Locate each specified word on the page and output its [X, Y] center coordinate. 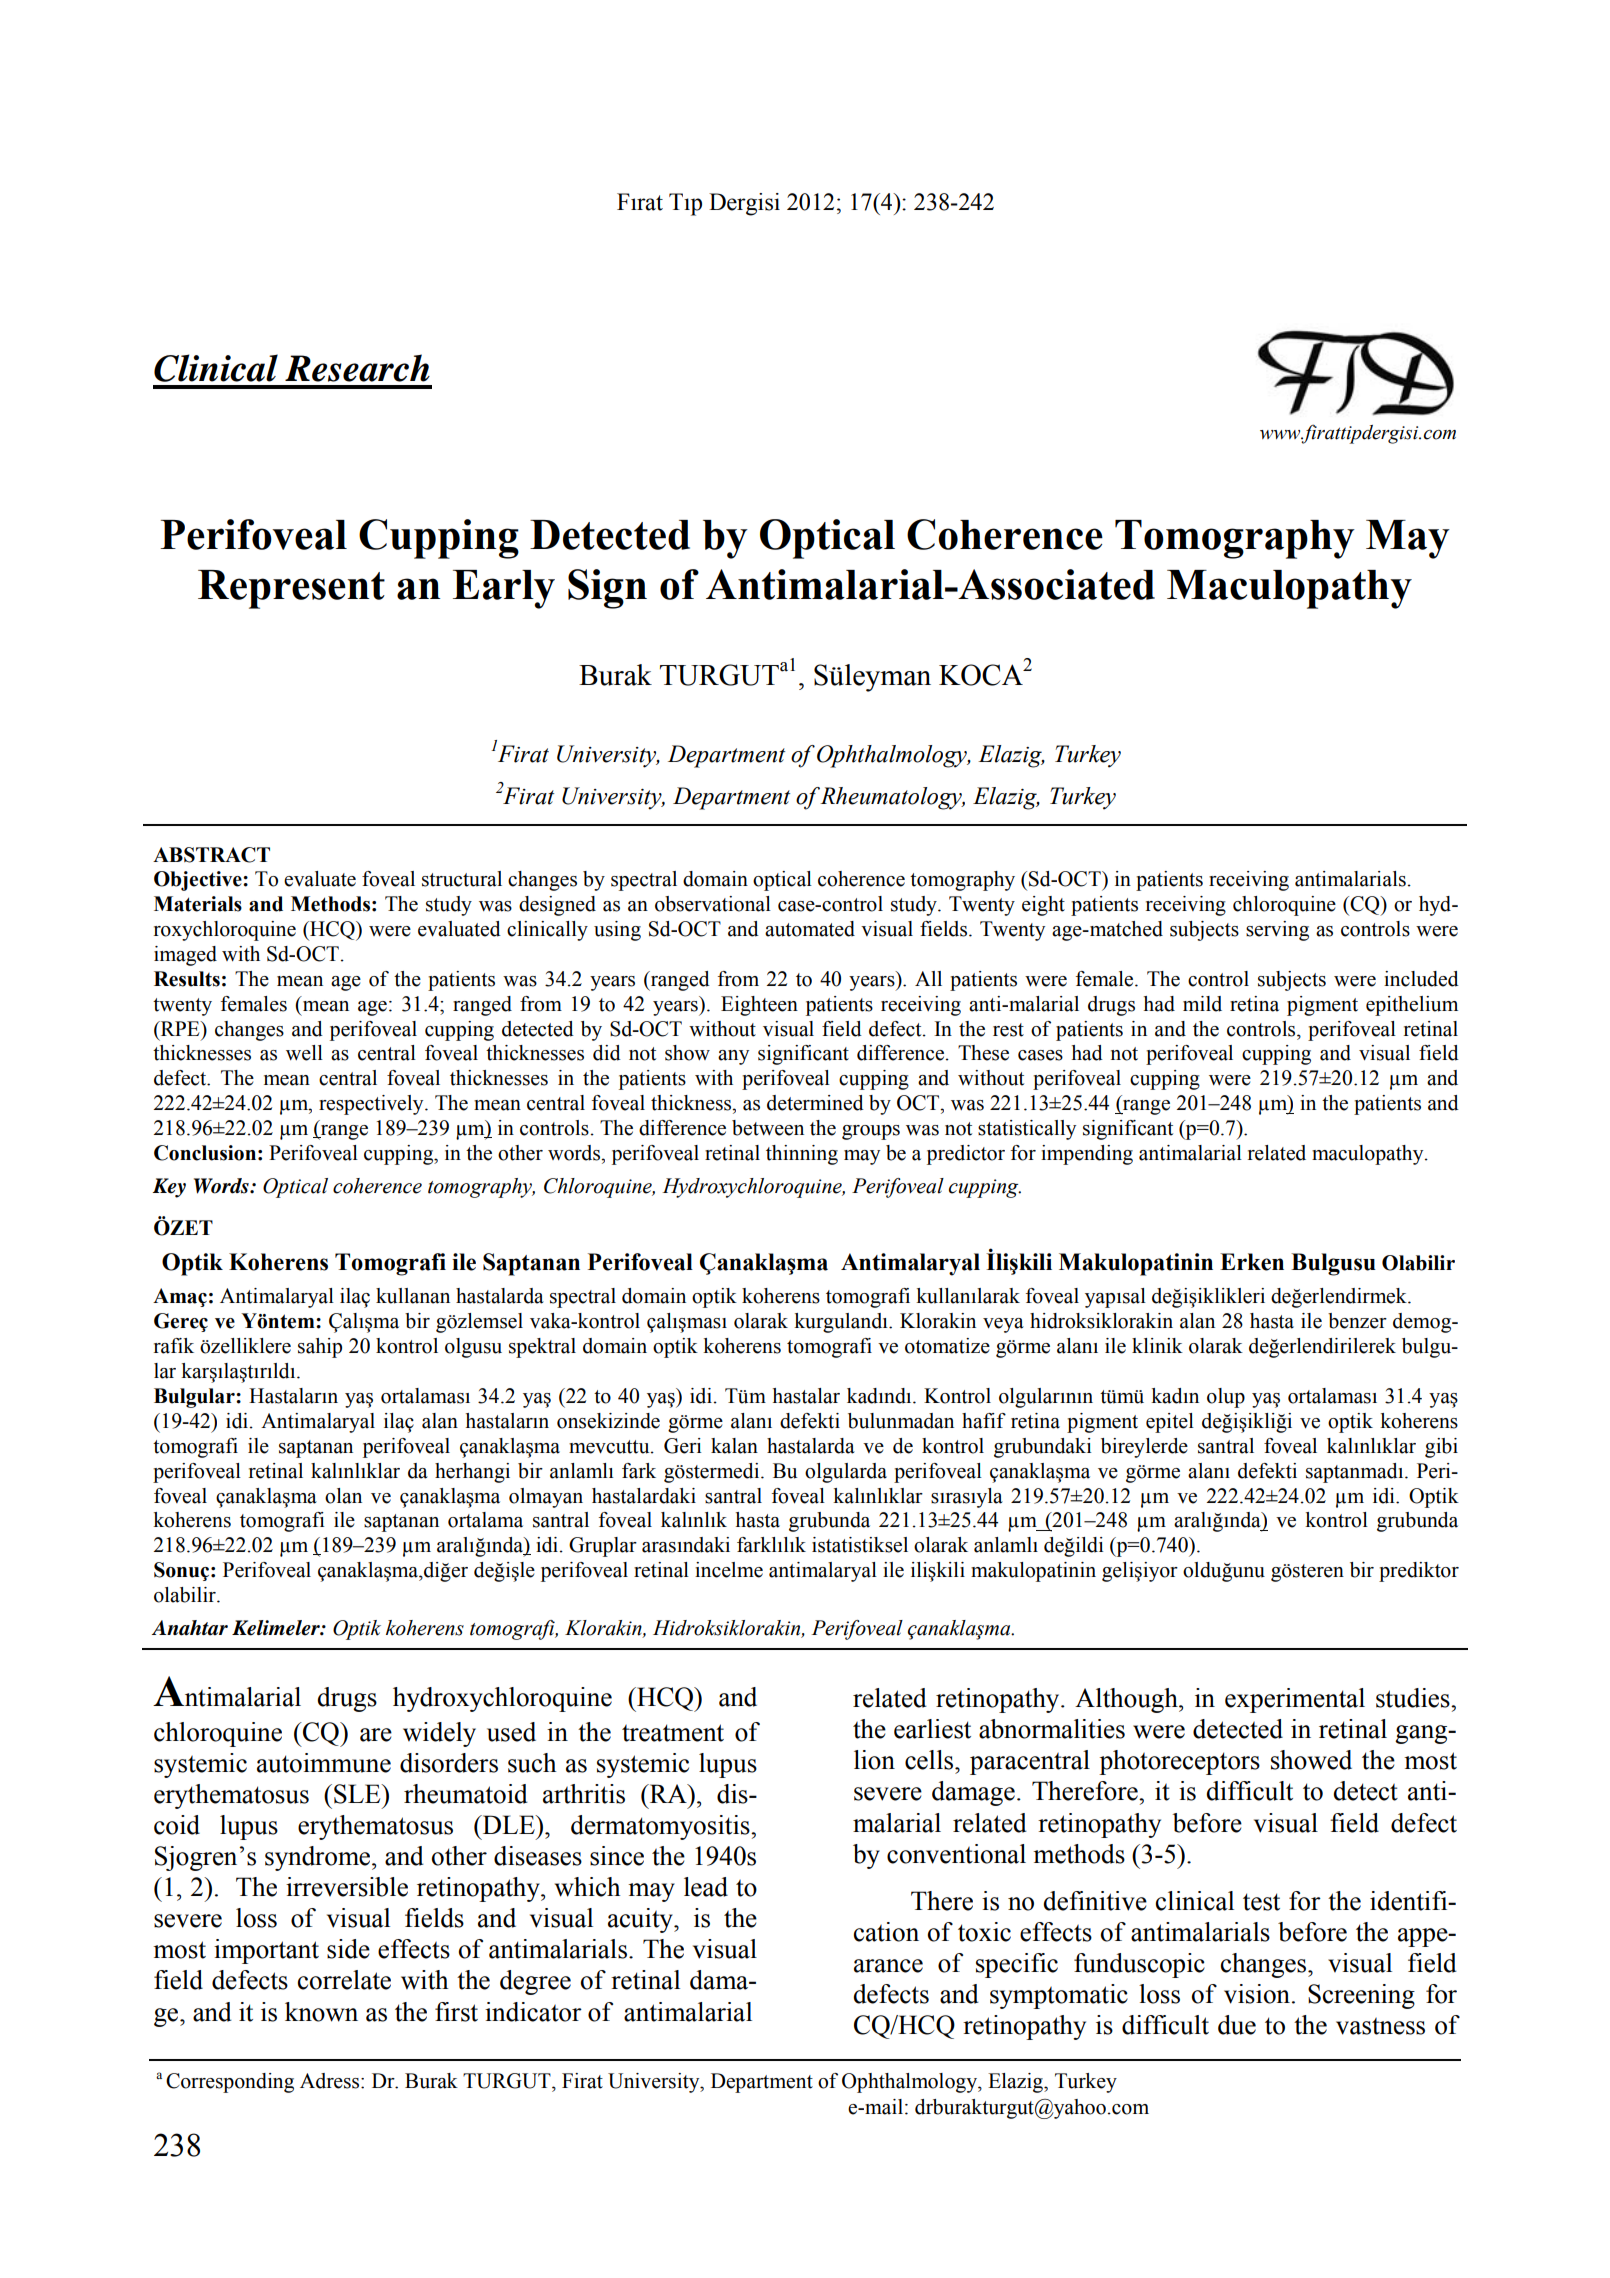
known [321, 2012]
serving [1277, 931]
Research [357, 368]
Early [504, 589]
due [1237, 2025]
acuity [641, 1920]
